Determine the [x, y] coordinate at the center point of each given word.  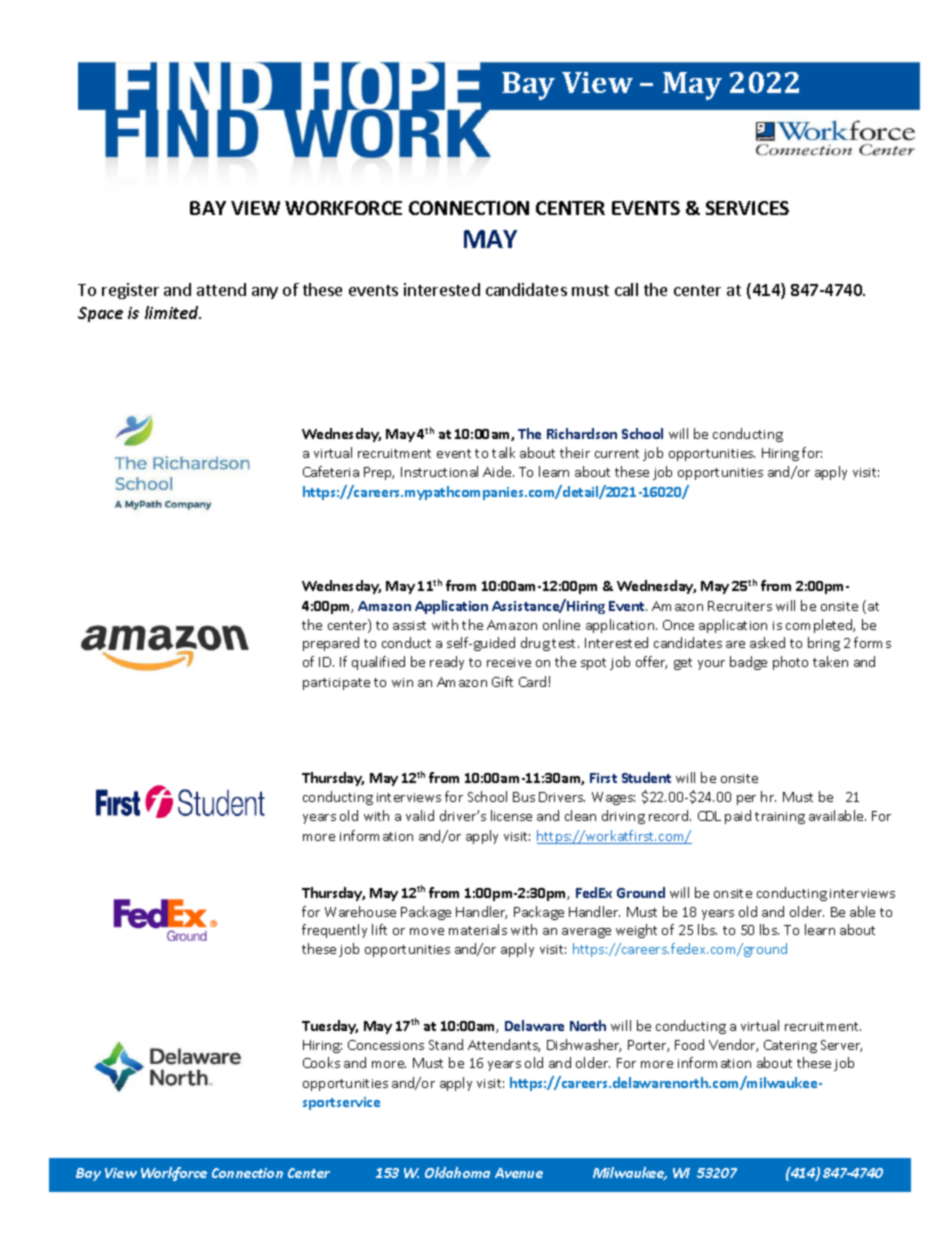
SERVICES [747, 208]
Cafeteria [331, 471]
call [626, 289]
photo [790, 663]
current [617, 453]
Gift [502, 681]
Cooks [321, 1062]
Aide [498, 471]
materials [478, 929]
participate [336, 684]
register [130, 291]
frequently [334, 931]
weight [636, 931]
